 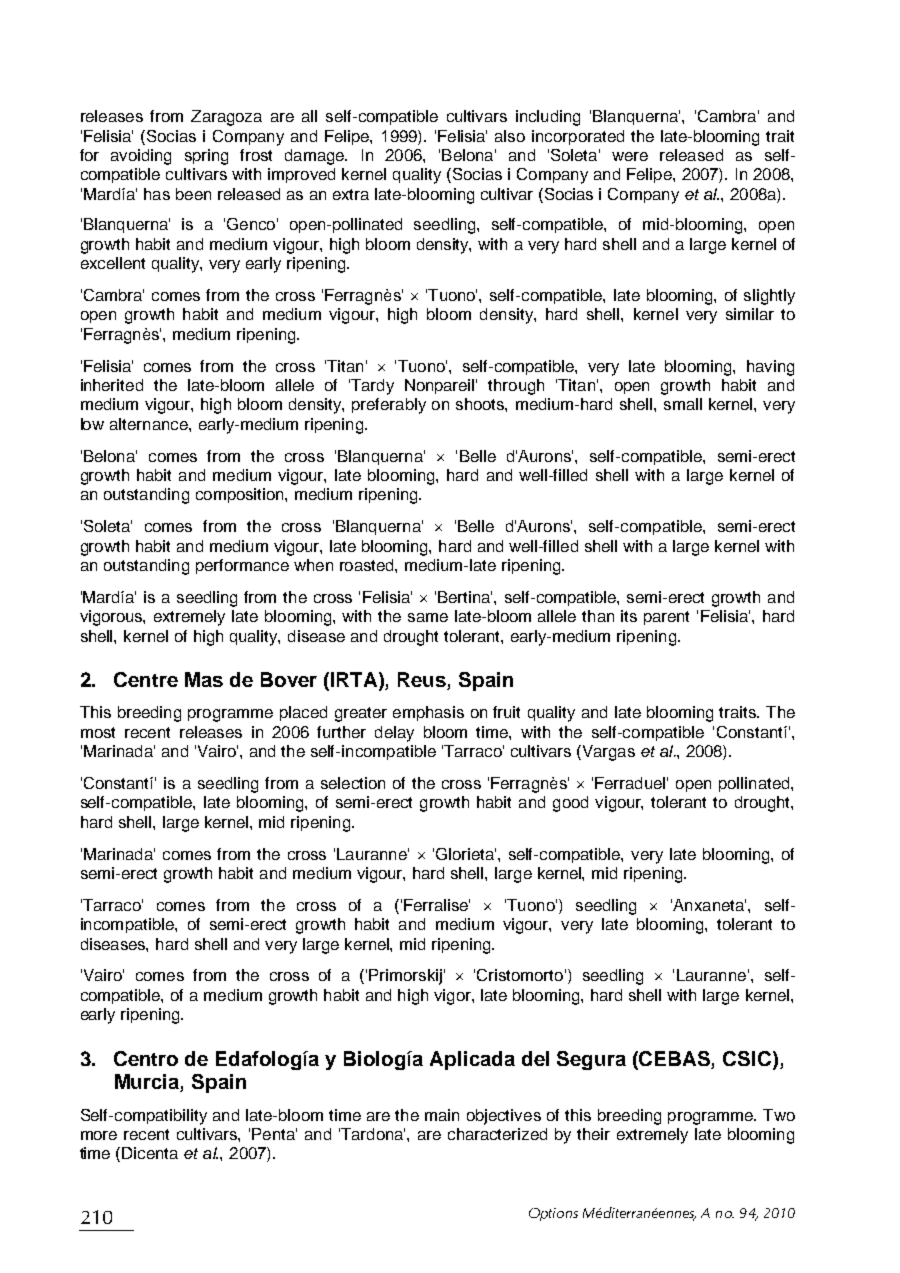 I want to click on also, so click(x=510, y=136).
